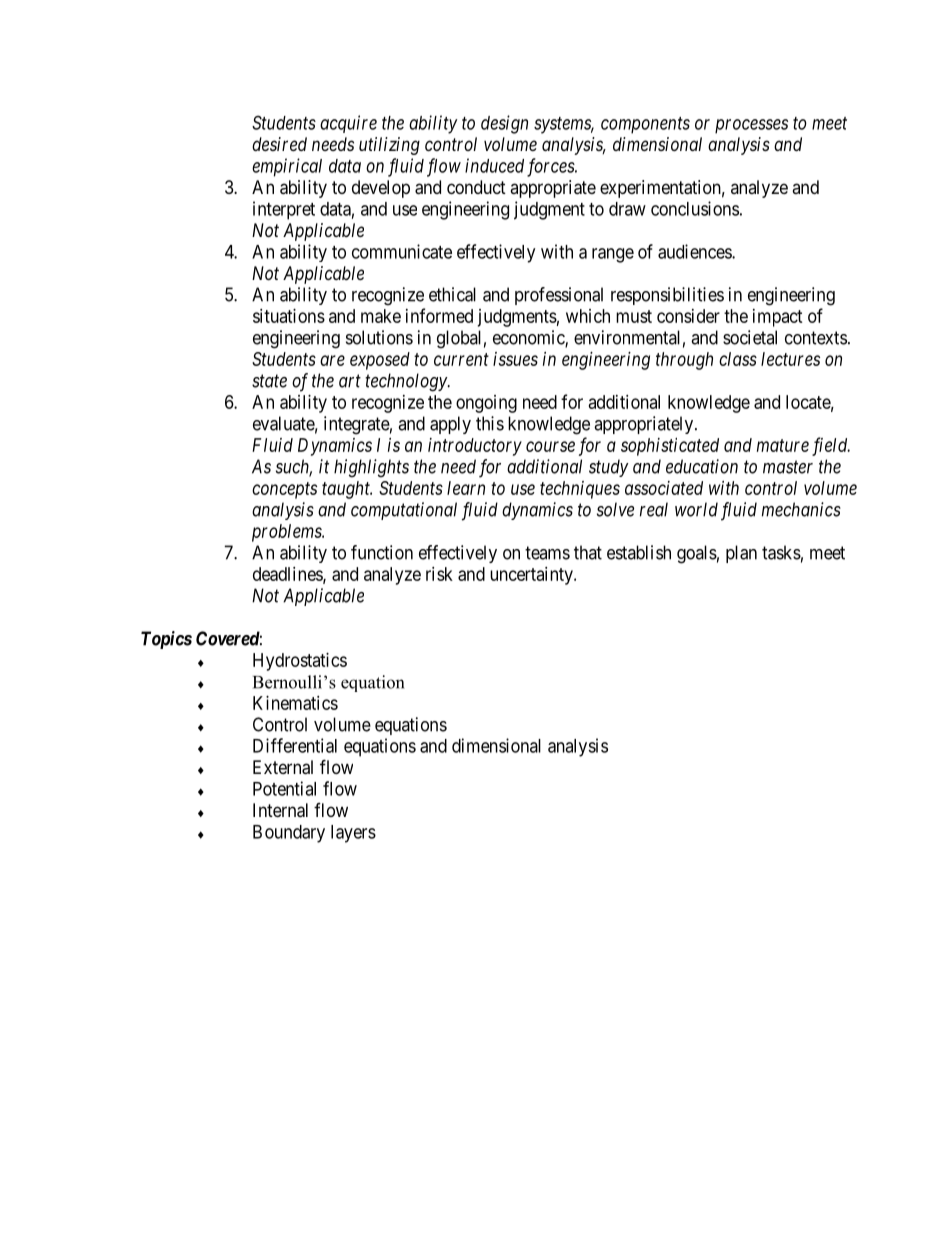 The height and width of the image is (1233, 952). I want to click on plan, so click(741, 554).
